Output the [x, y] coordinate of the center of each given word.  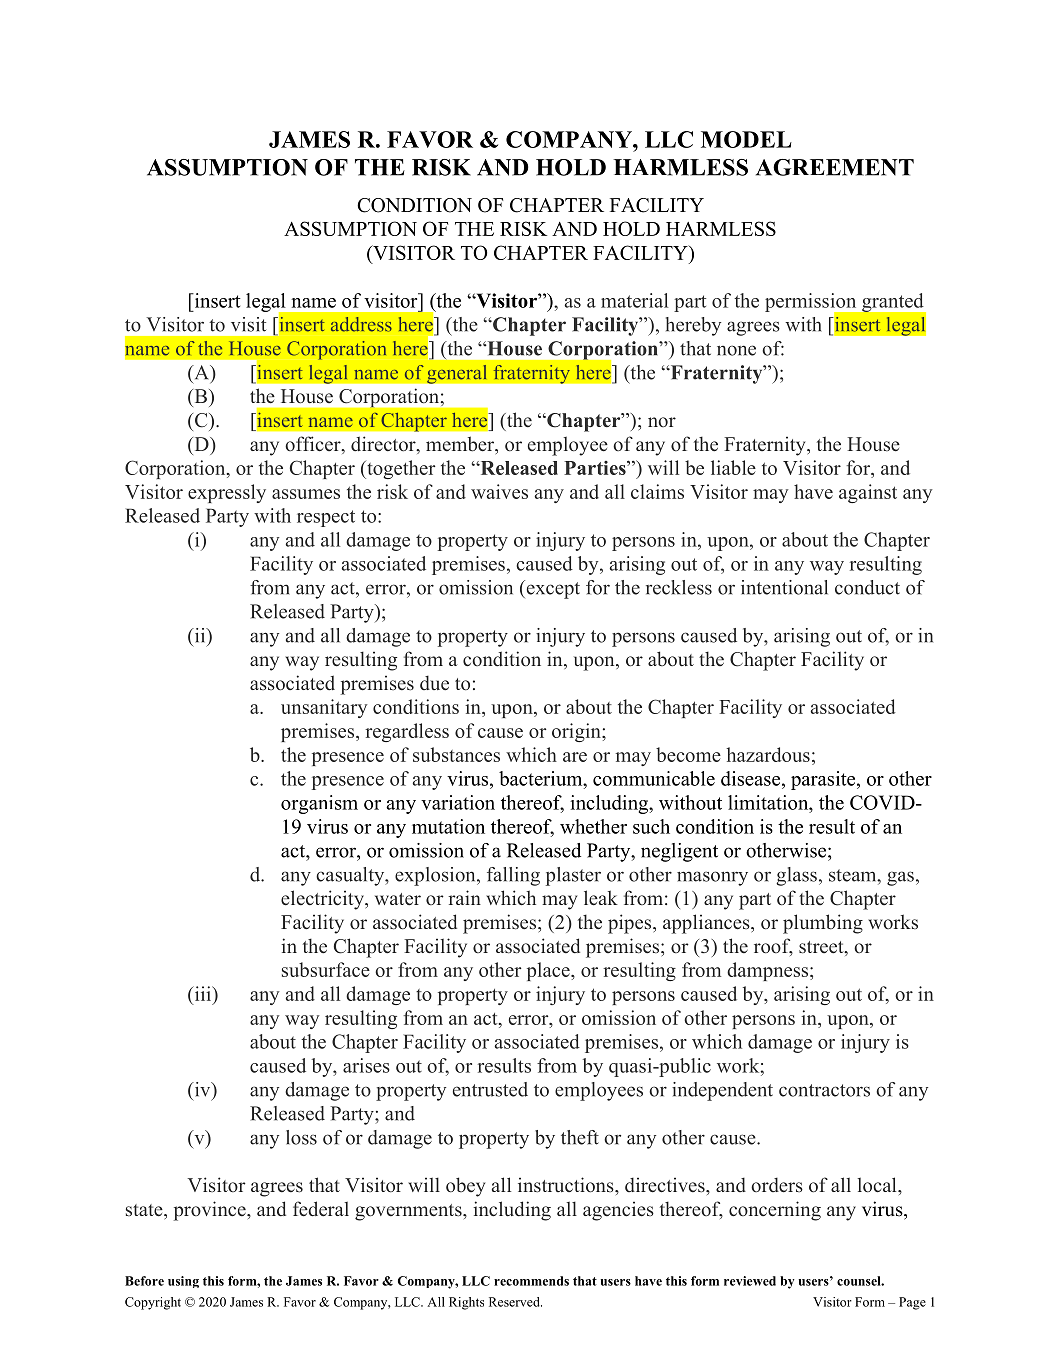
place [549, 971]
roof [773, 947]
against [868, 493]
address [361, 324]
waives [499, 491]
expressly [227, 493]
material [634, 300]
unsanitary [324, 708]
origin [577, 732]
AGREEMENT [835, 167]
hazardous [768, 754]
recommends [531, 1281]
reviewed [750, 1281]
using [183, 1282]
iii [202, 993]
